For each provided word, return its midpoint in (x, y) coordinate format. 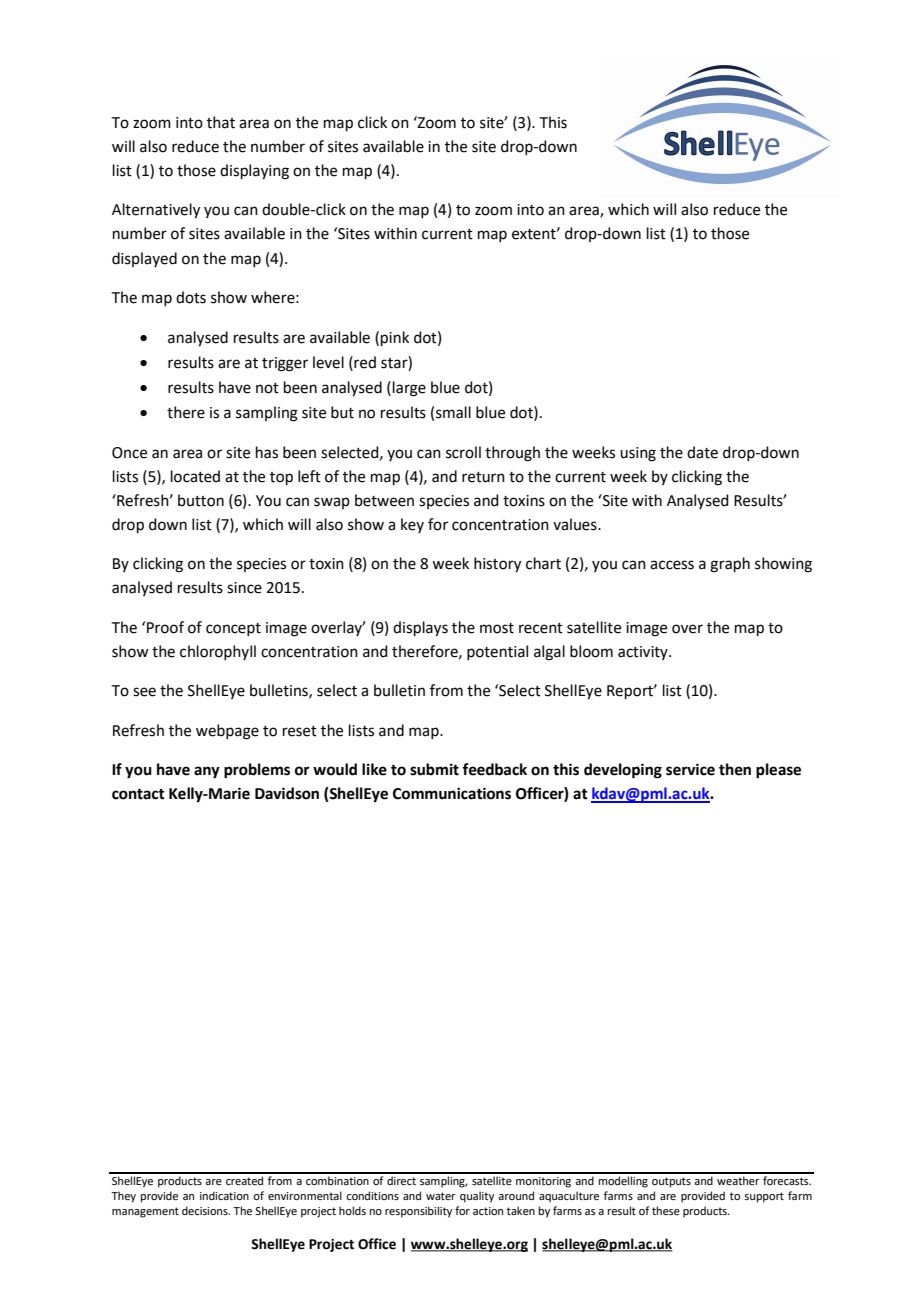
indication (224, 1195)
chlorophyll (218, 652)
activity (644, 653)
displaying (254, 172)
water (441, 1196)
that (221, 122)
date (702, 452)
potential (497, 652)
